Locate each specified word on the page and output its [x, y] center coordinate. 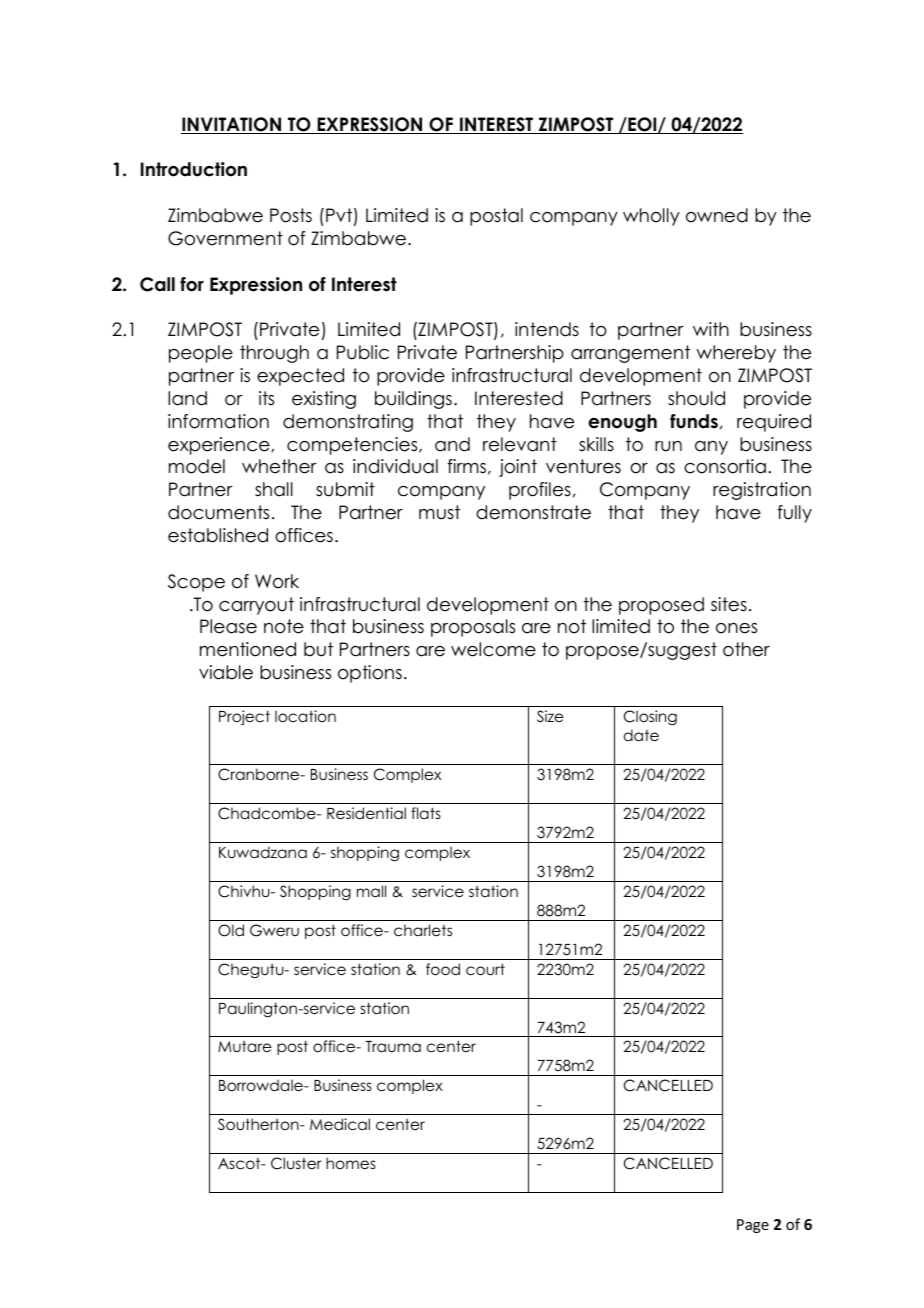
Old [231, 930]
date [641, 735]
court [485, 969]
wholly [651, 217]
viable [226, 672]
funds [694, 421]
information [218, 421]
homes [351, 1163]
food [443, 969]
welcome [493, 649]
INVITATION [232, 125]
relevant [520, 444]
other [746, 649]
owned [717, 215]
